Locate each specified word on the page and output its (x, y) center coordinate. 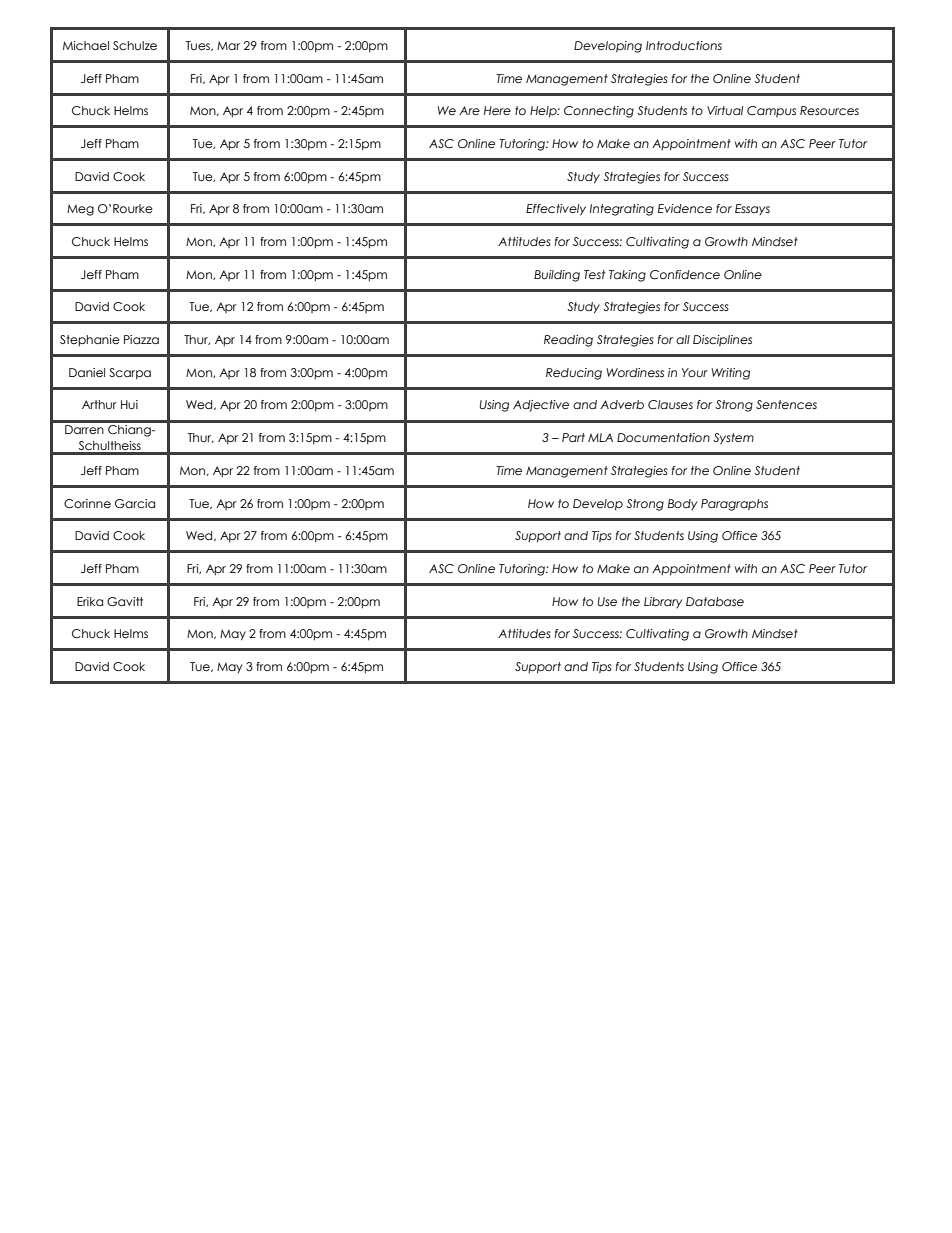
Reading (568, 341)
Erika (90, 601)
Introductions (684, 45)
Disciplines (722, 340)
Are (469, 110)
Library (663, 602)
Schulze (135, 45)
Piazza (141, 339)
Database (715, 601)
